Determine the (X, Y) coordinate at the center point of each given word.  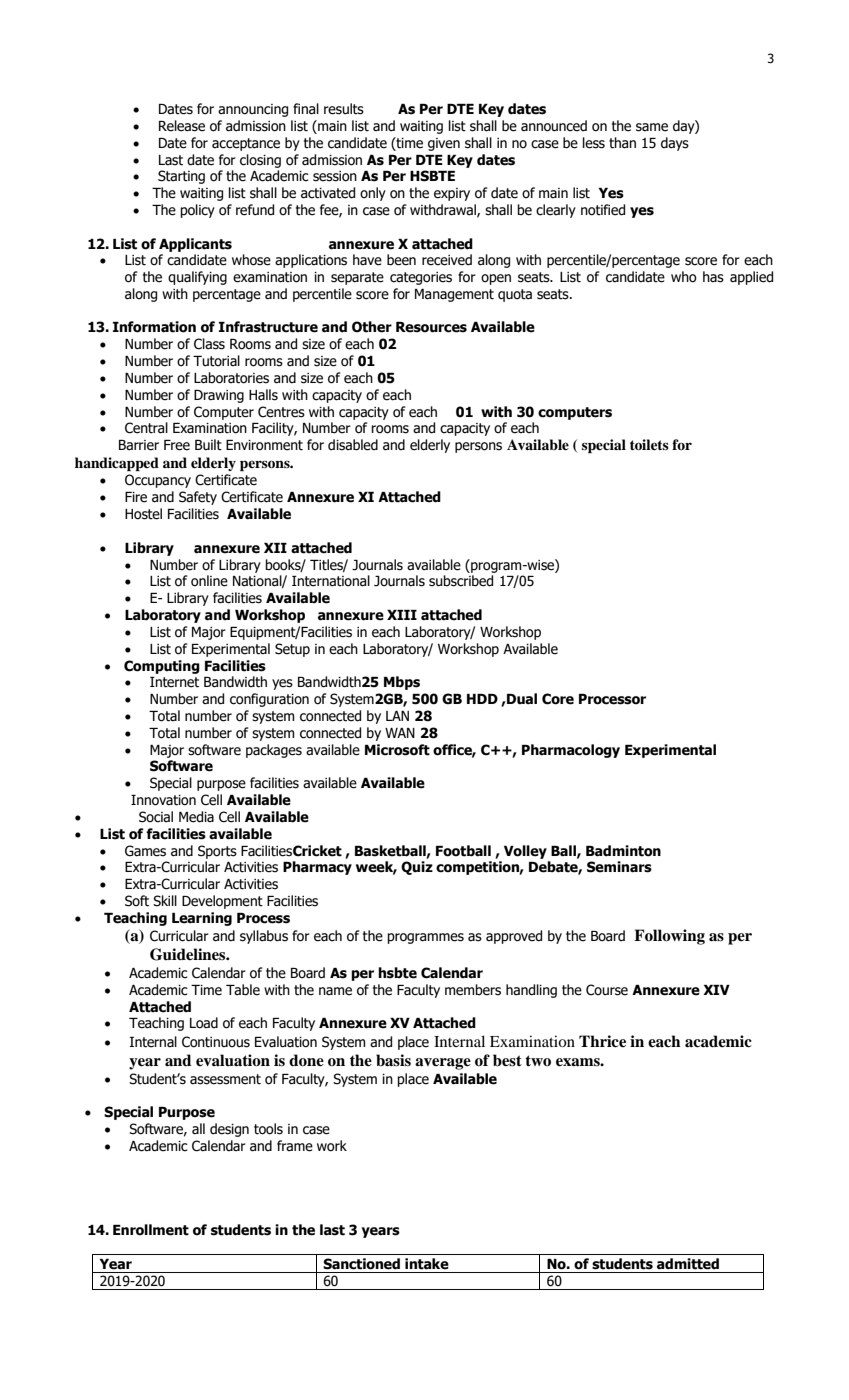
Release (182, 126)
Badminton (623, 851)
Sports (217, 852)
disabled (353, 445)
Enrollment (151, 1230)
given (444, 144)
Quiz (417, 868)
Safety (198, 498)
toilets (649, 444)
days (675, 144)
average (443, 1064)
